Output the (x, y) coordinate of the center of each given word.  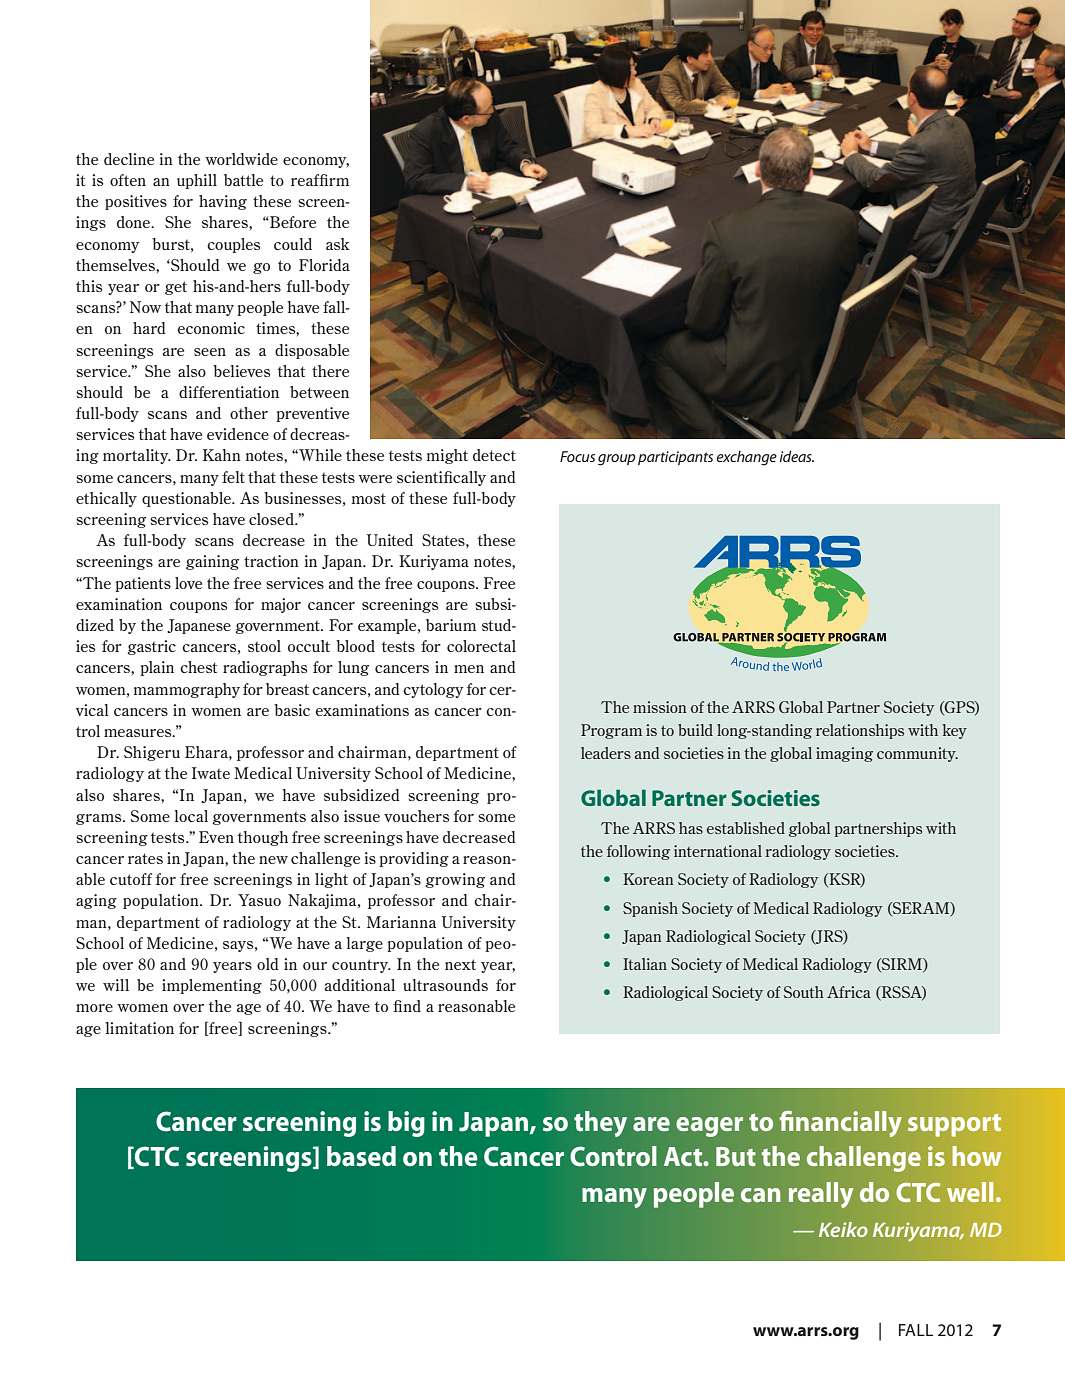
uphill (197, 181)
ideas (796, 456)
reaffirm (320, 180)
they (600, 1124)
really (821, 1195)
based (361, 1156)
